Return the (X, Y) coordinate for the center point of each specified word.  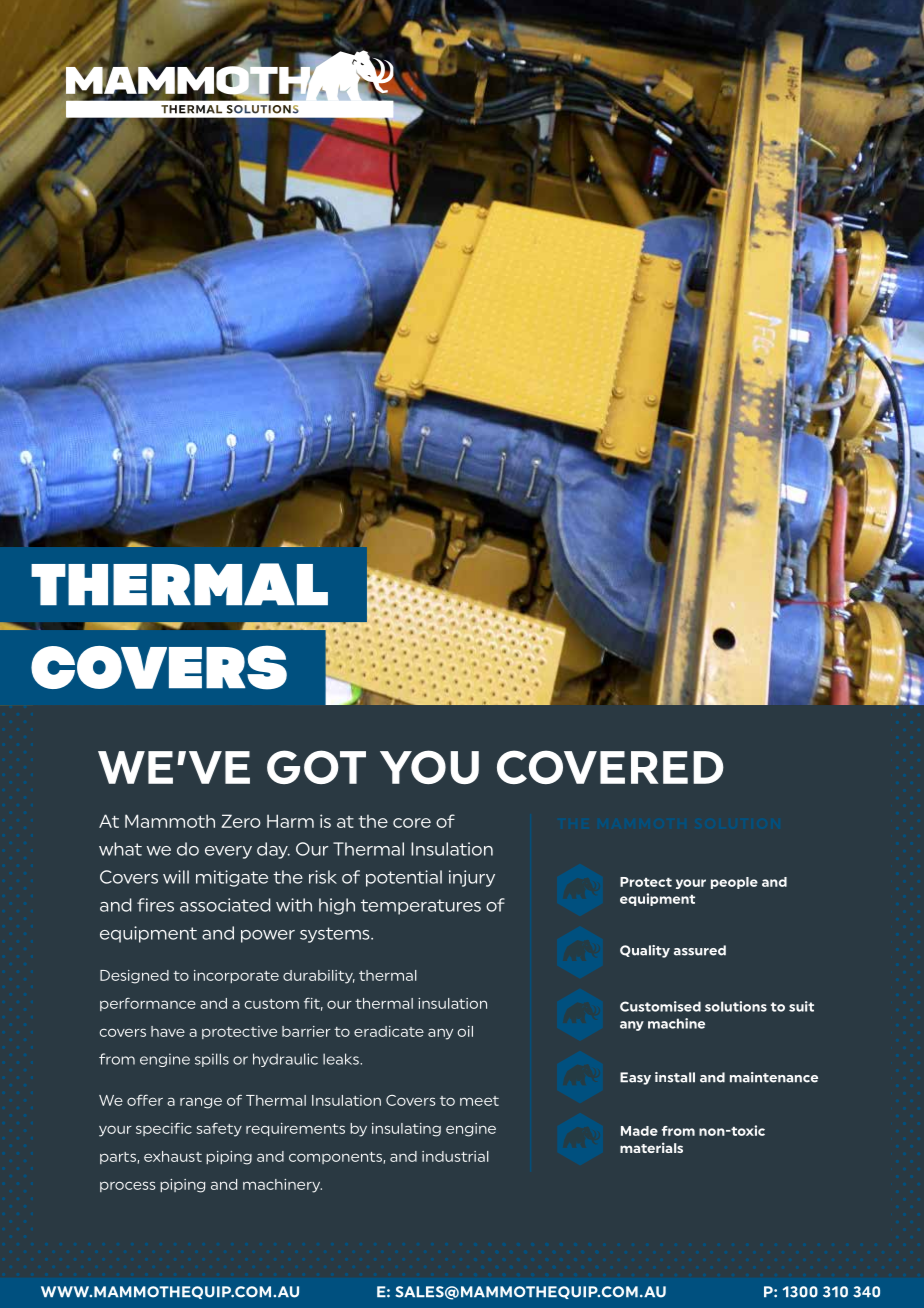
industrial (455, 1156)
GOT (316, 767)
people (734, 883)
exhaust (173, 1156)
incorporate (236, 976)
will (176, 877)
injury (472, 878)
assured (700, 950)
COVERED (610, 767)
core (412, 823)
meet (479, 1101)
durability (319, 977)
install (675, 1077)
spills (212, 1060)
